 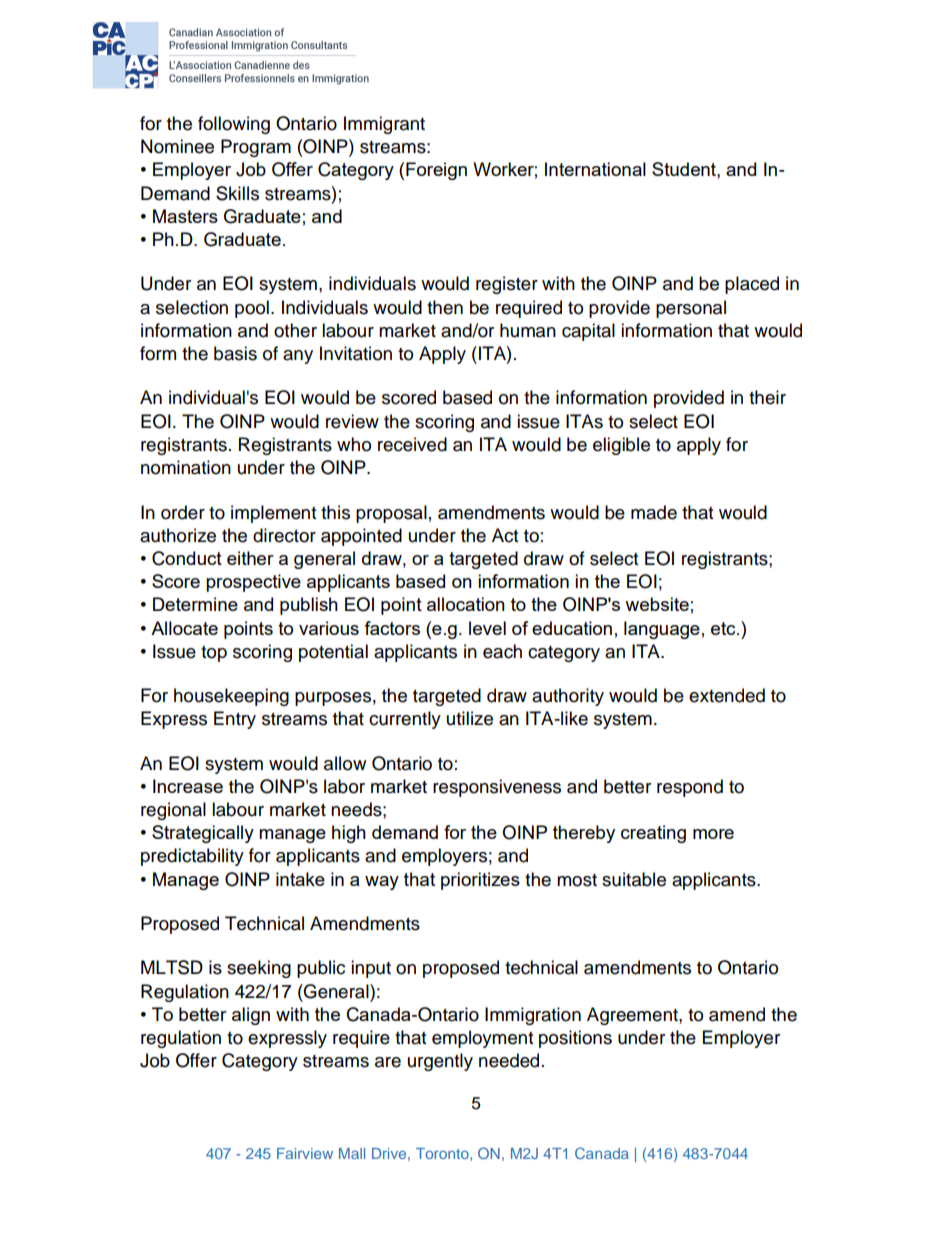 I want to click on Program, so click(x=256, y=148).
